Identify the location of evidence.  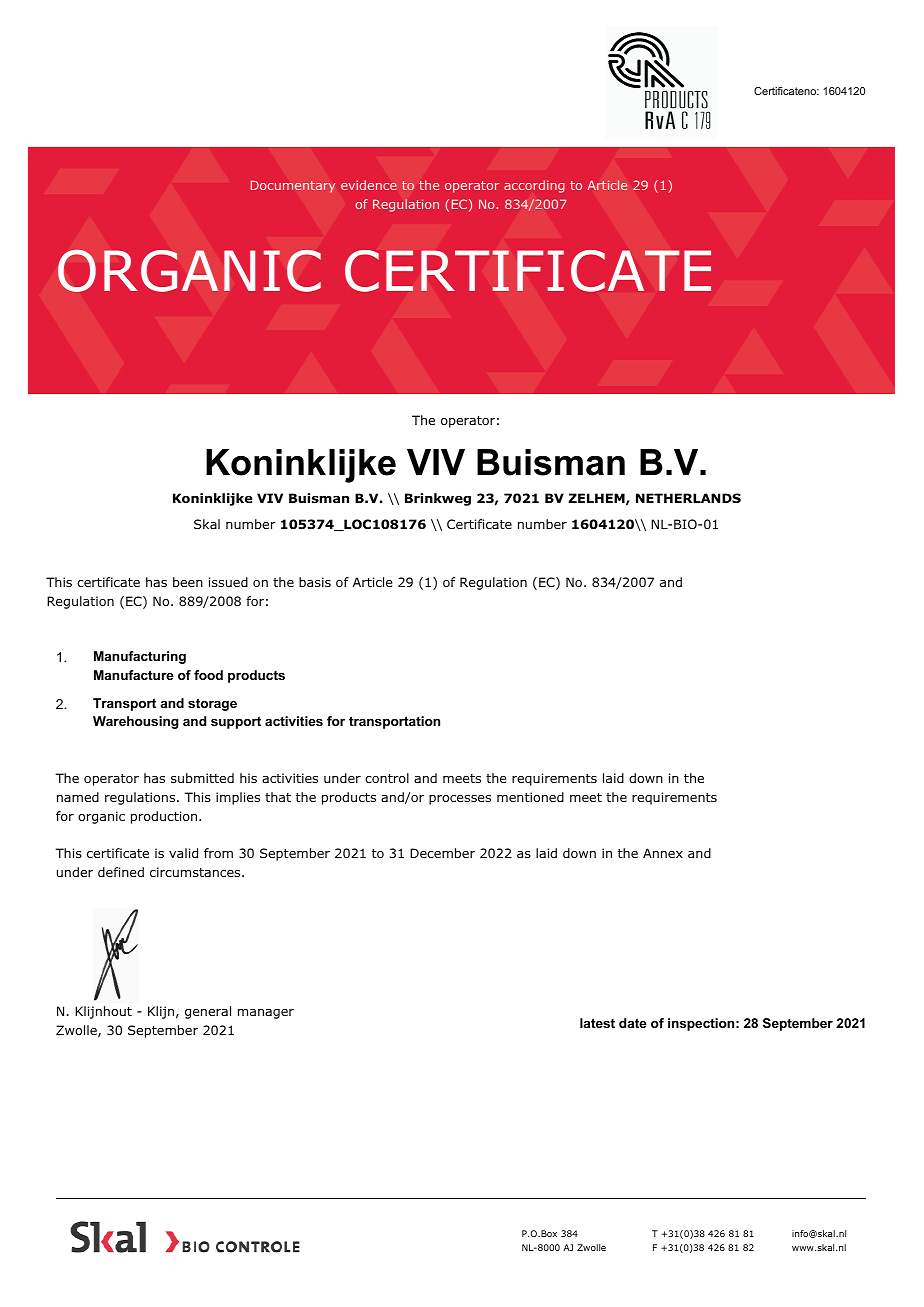
(369, 185).
